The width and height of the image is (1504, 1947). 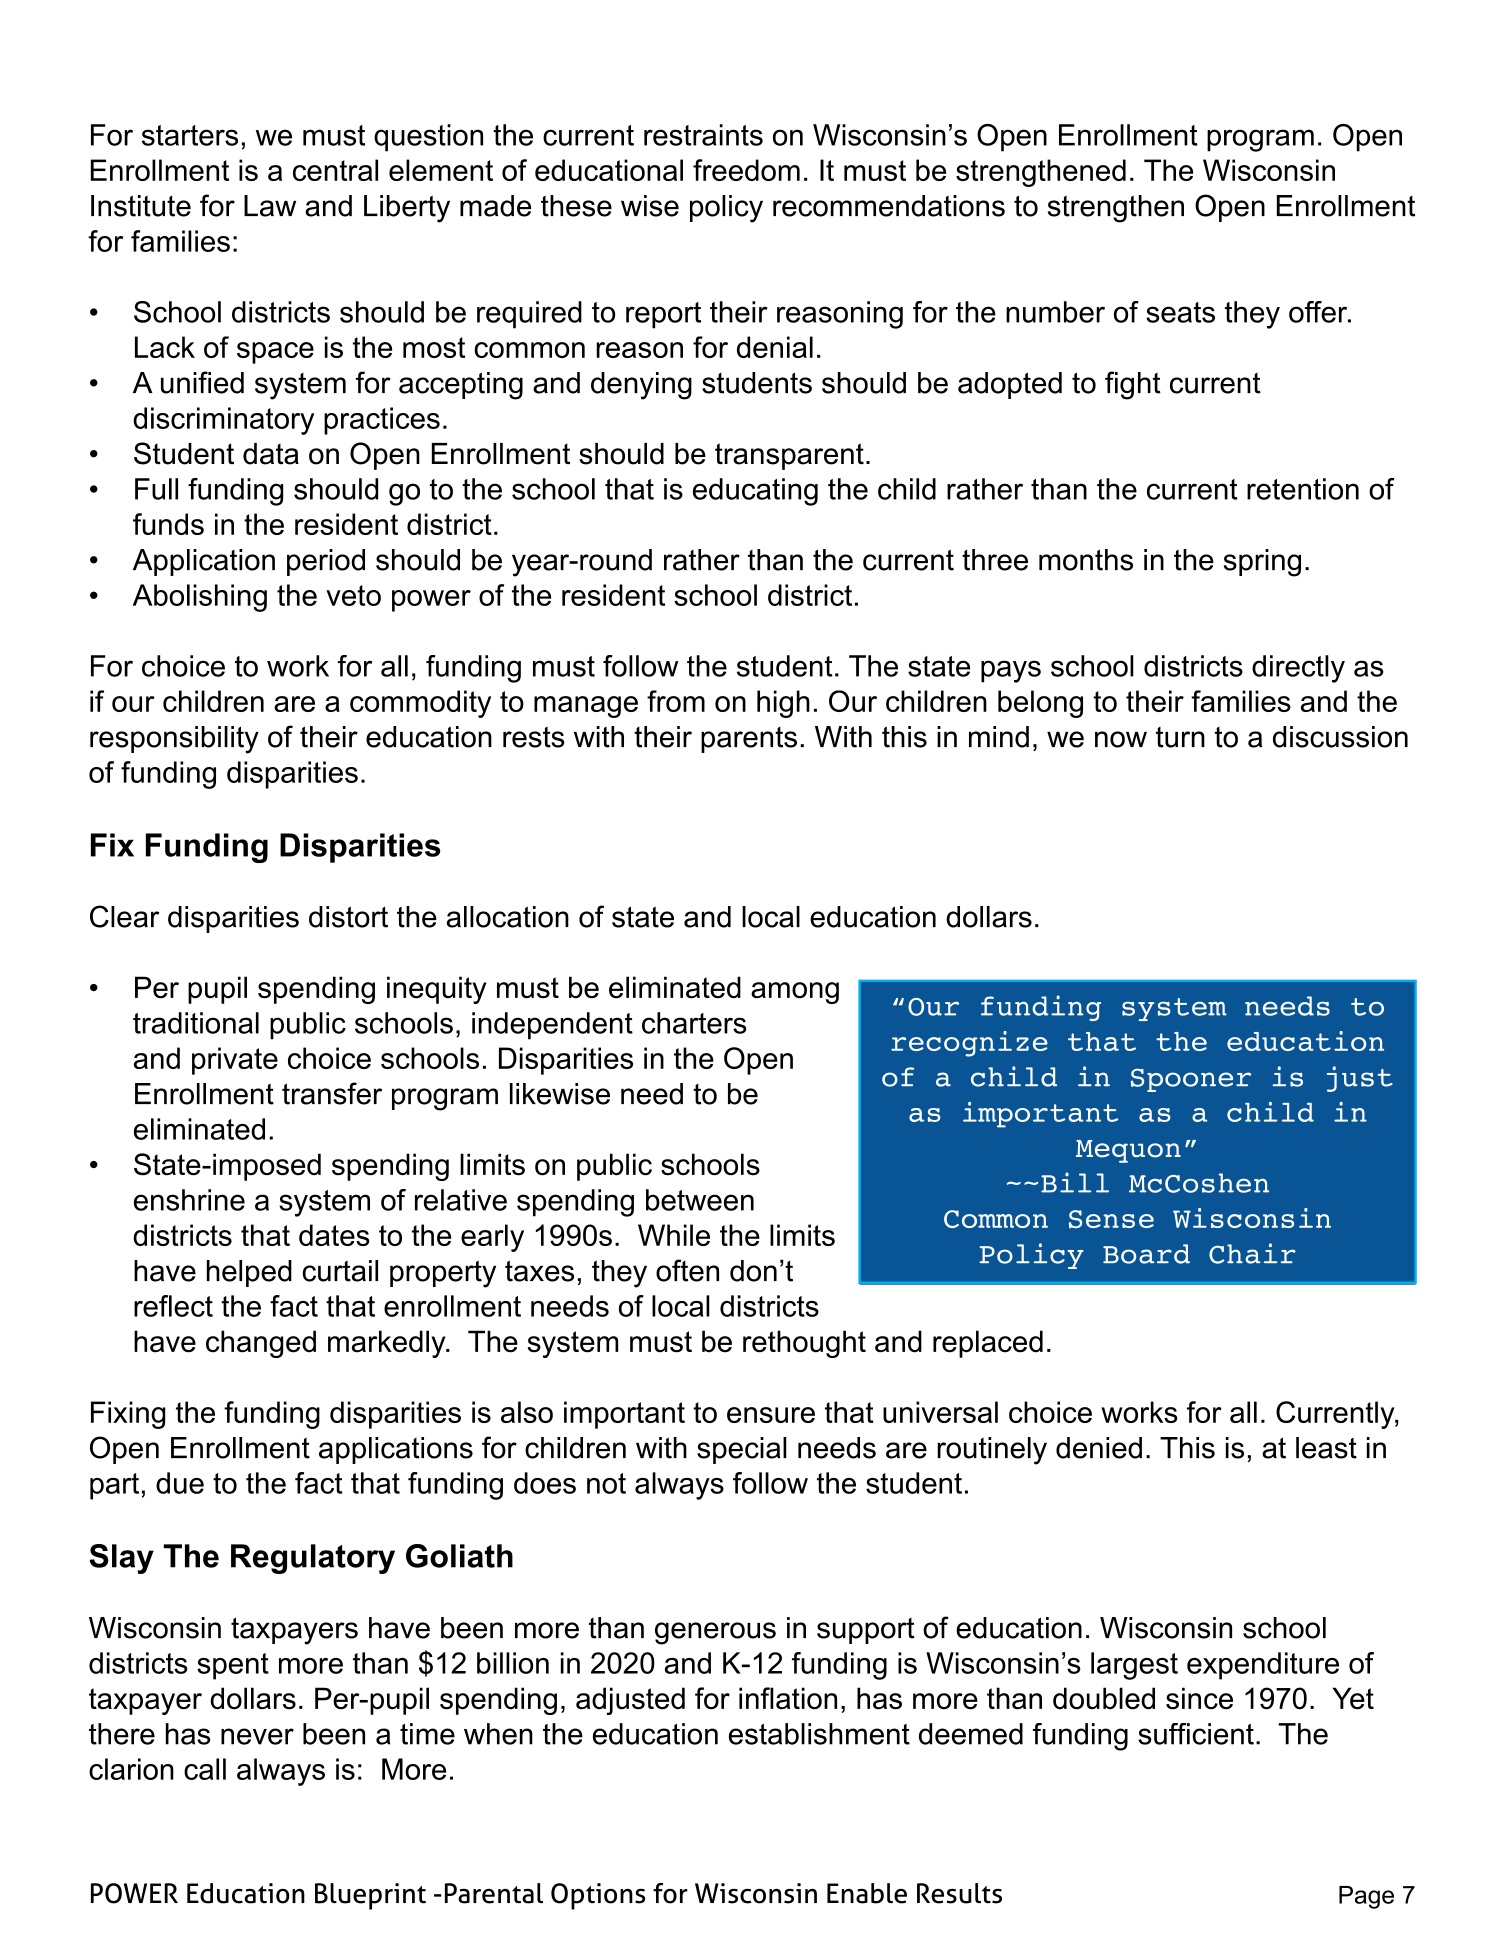 I want to click on Enable, so click(x=867, y=1893).
